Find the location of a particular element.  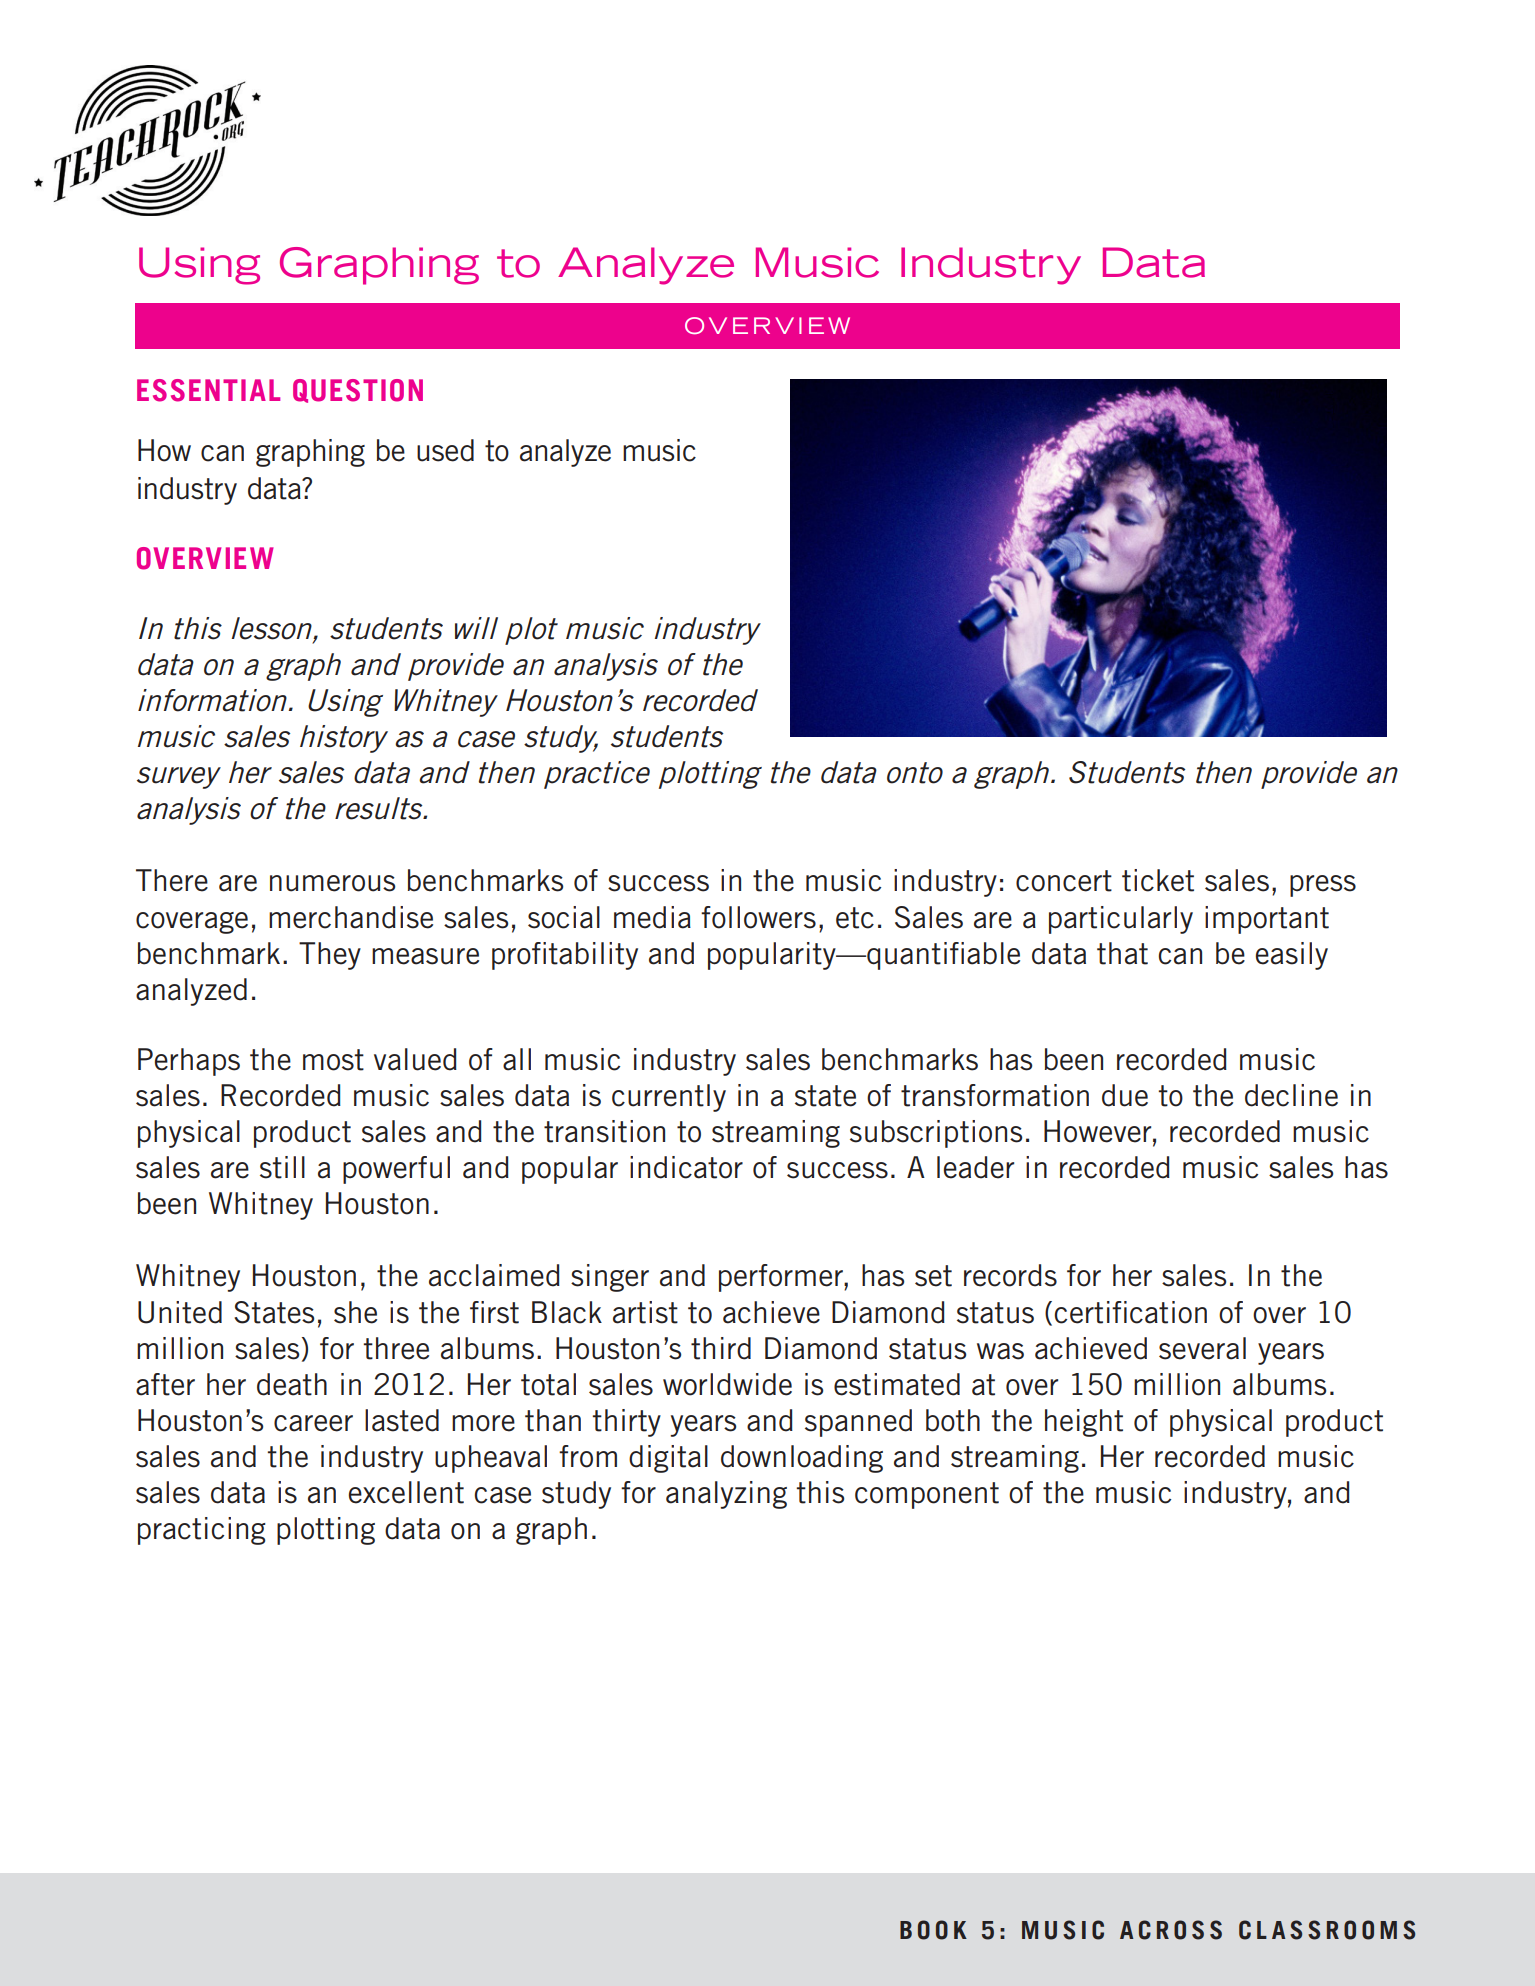

used is located at coordinates (445, 450).
